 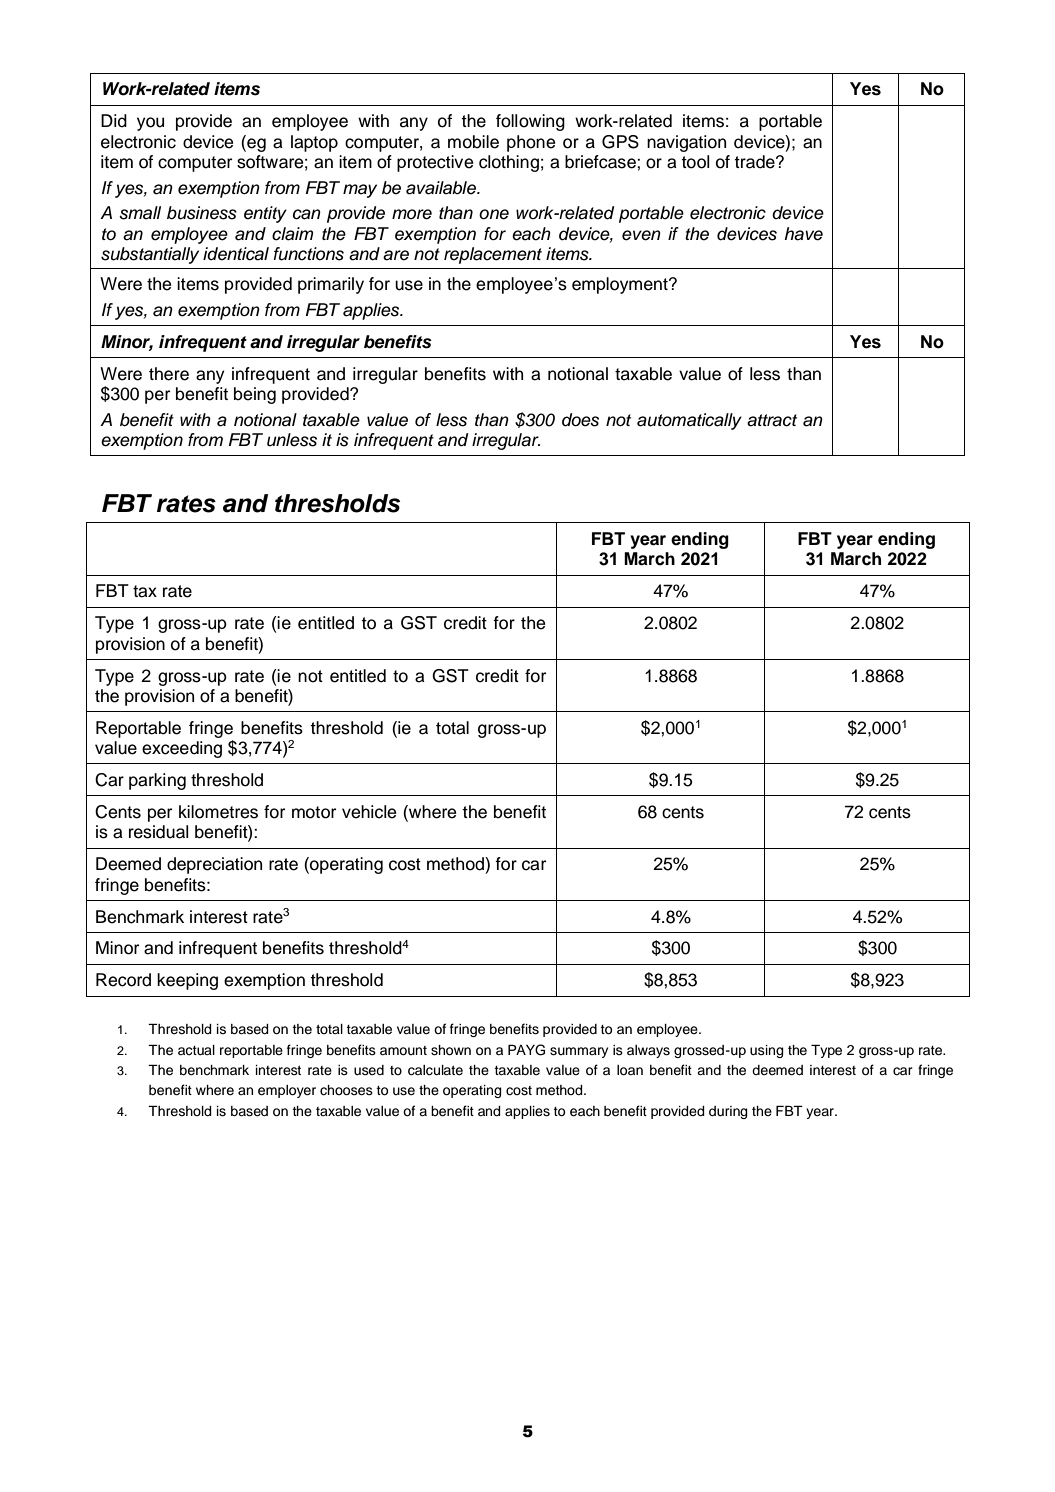 What do you see at coordinates (369, 812) in the screenshot?
I see `vehicle` at bounding box center [369, 812].
